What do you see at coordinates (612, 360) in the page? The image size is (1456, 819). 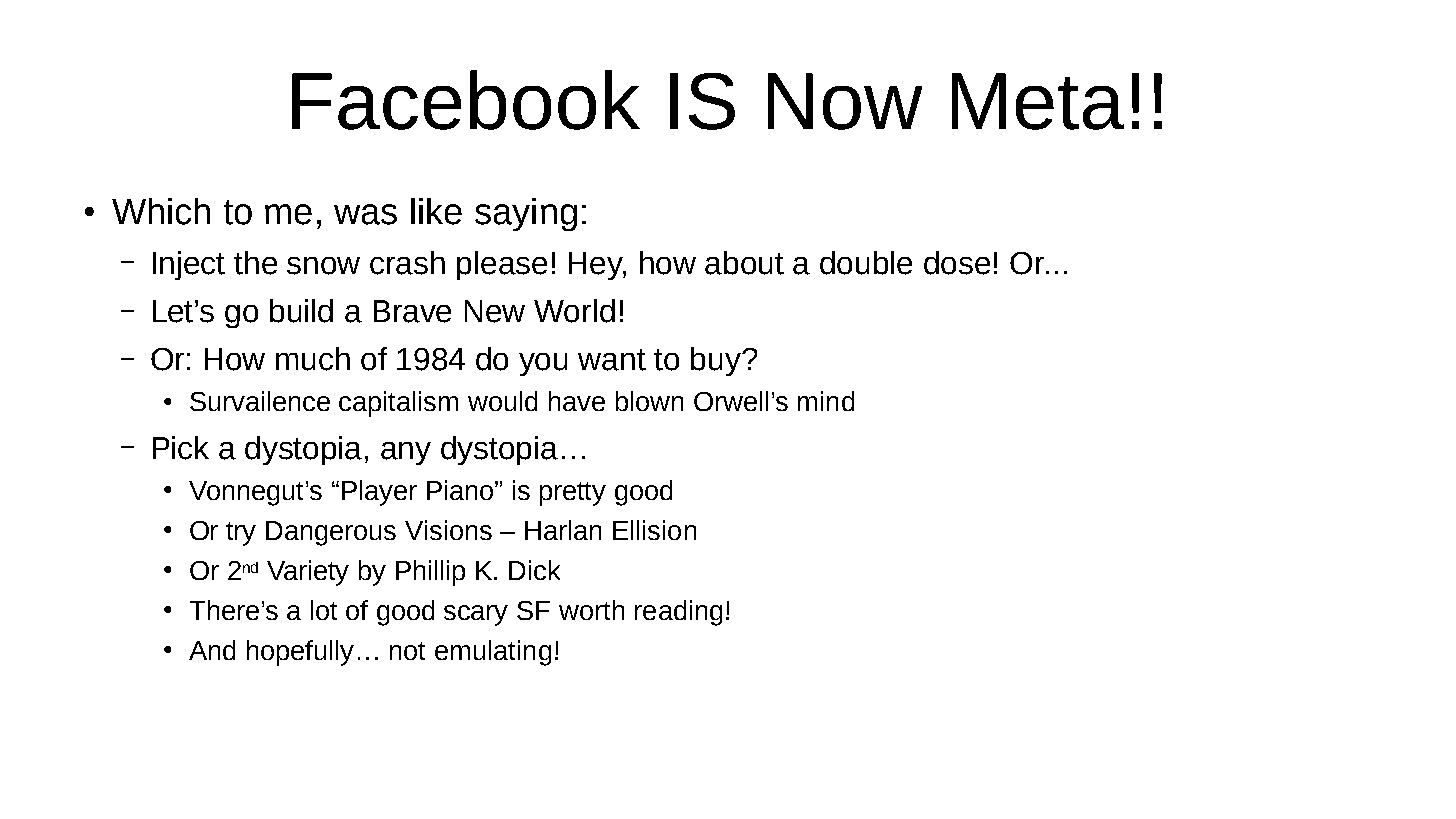 I see `want` at bounding box center [612, 360].
